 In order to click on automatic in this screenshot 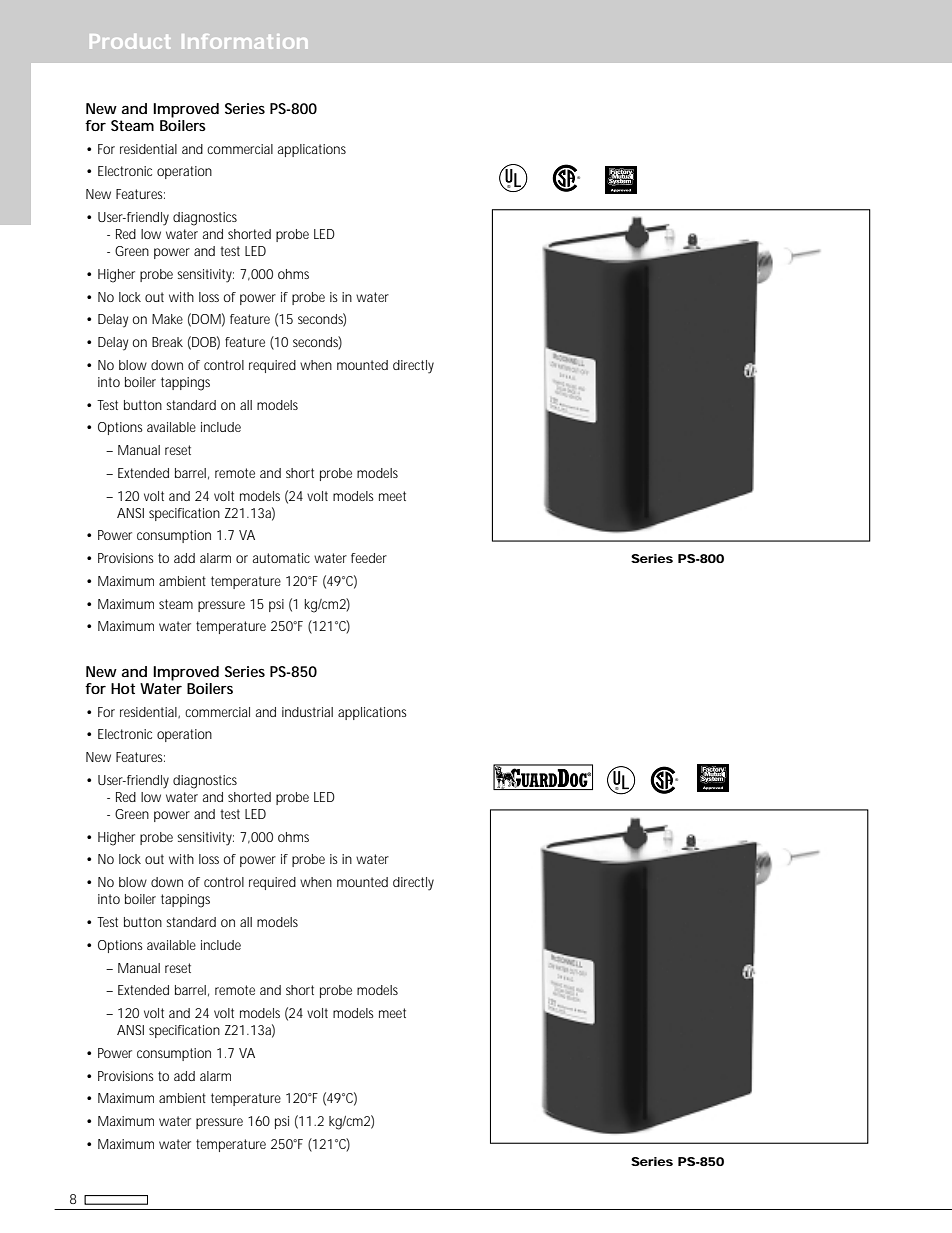, I will do `click(281, 558)`.
